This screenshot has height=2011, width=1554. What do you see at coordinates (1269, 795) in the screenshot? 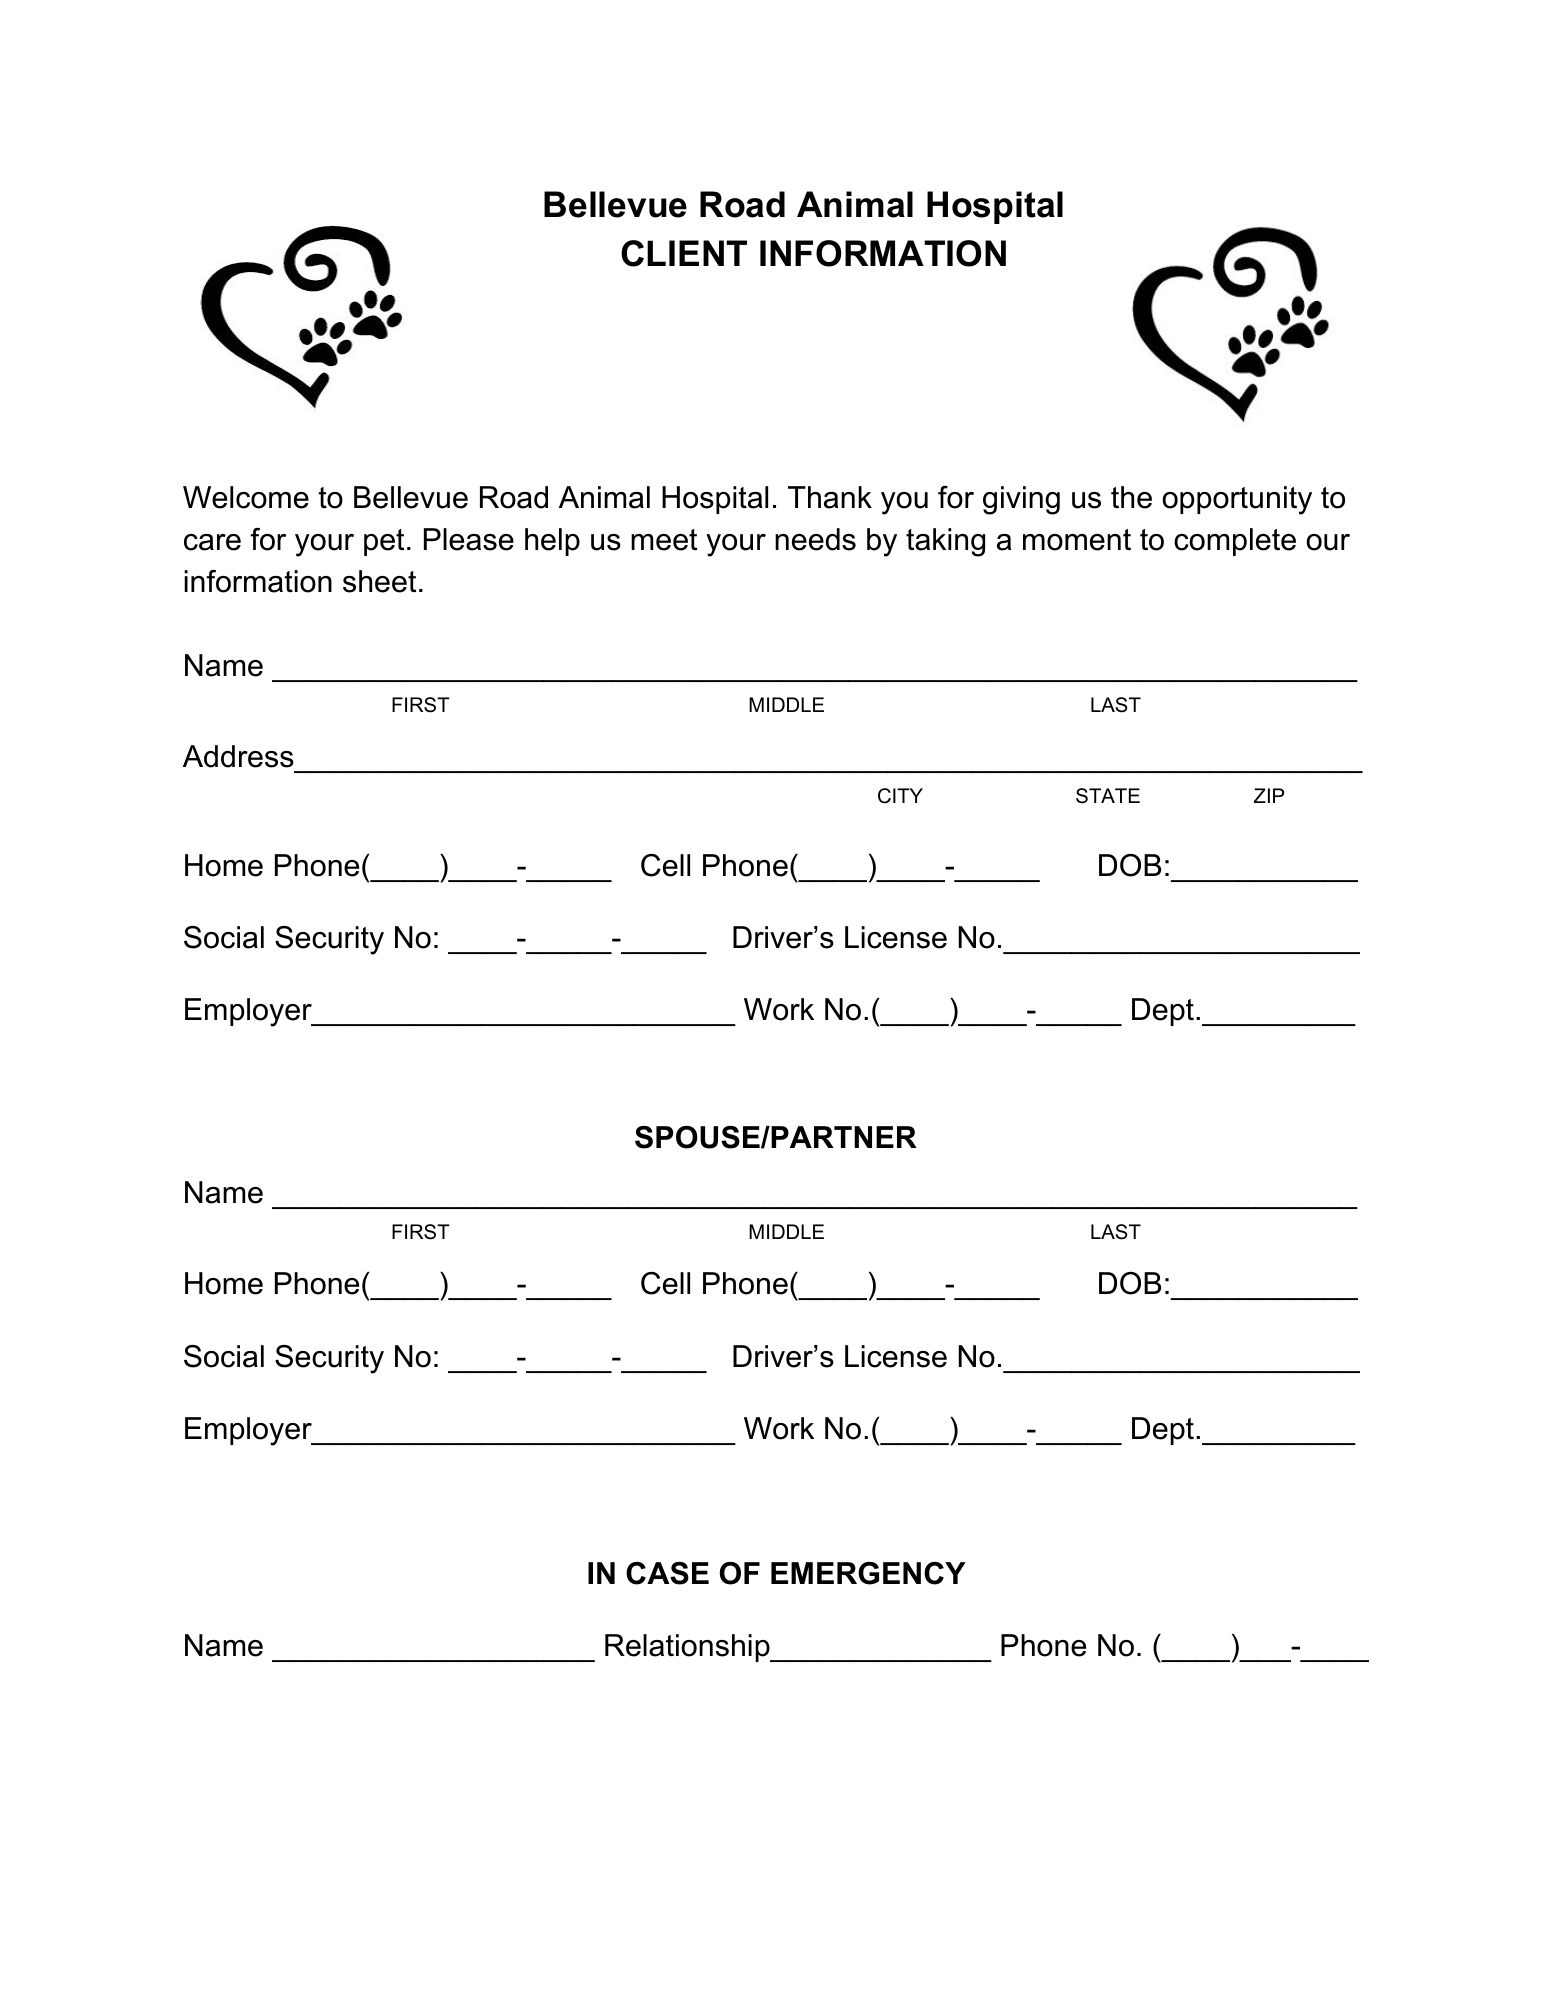
I see `ZIP` at bounding box center [1269, 795].
